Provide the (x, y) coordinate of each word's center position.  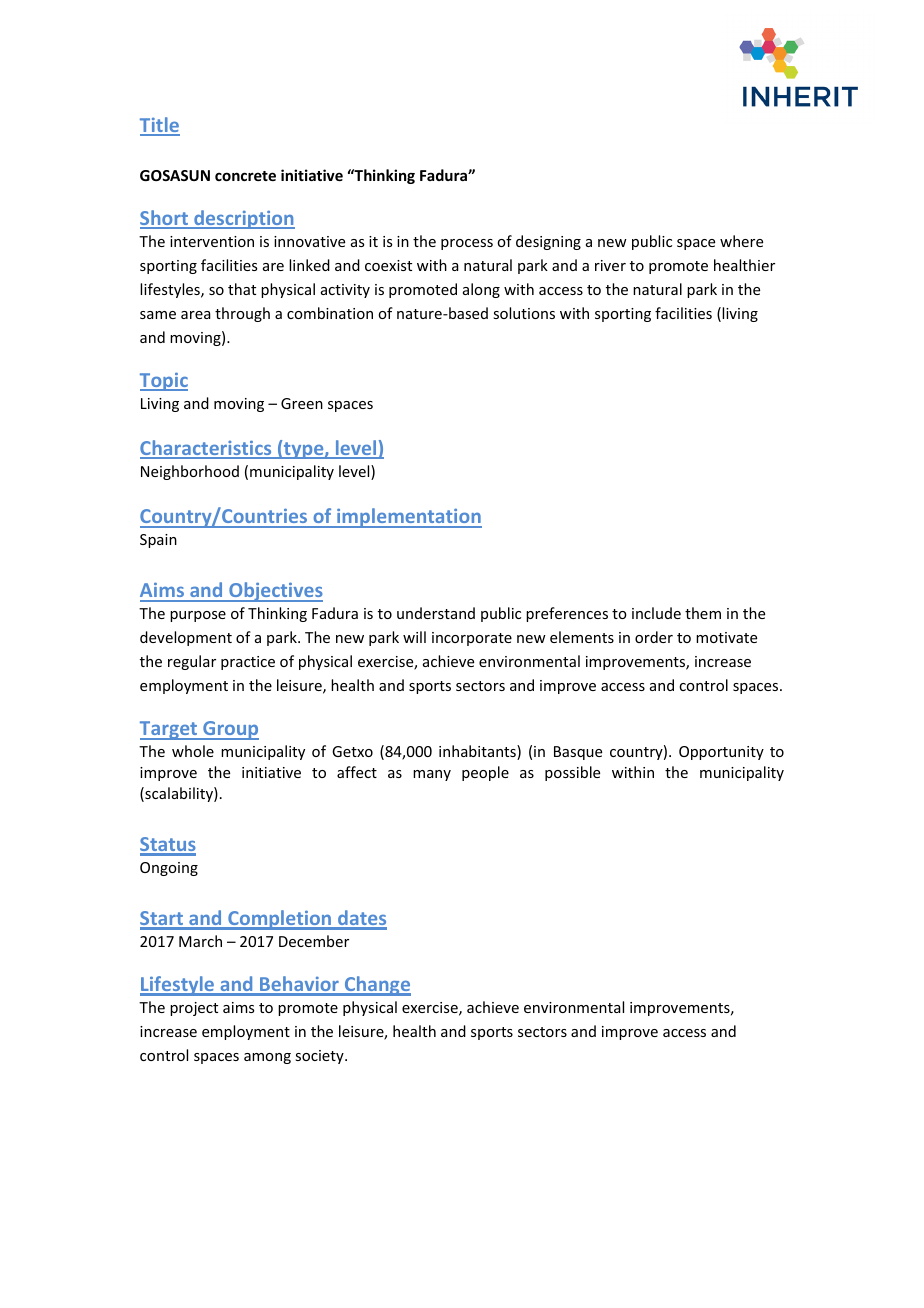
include (656, 613)
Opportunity (721, 753)
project (194, 1009)
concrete (245, 176)
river (610, 265)
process (467, 244)
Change (377, 986)
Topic (164, 382)
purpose (198, 616)
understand (436, 613)
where (741, 241)
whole (193, 751)
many (432, 775)
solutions (524, 313)
